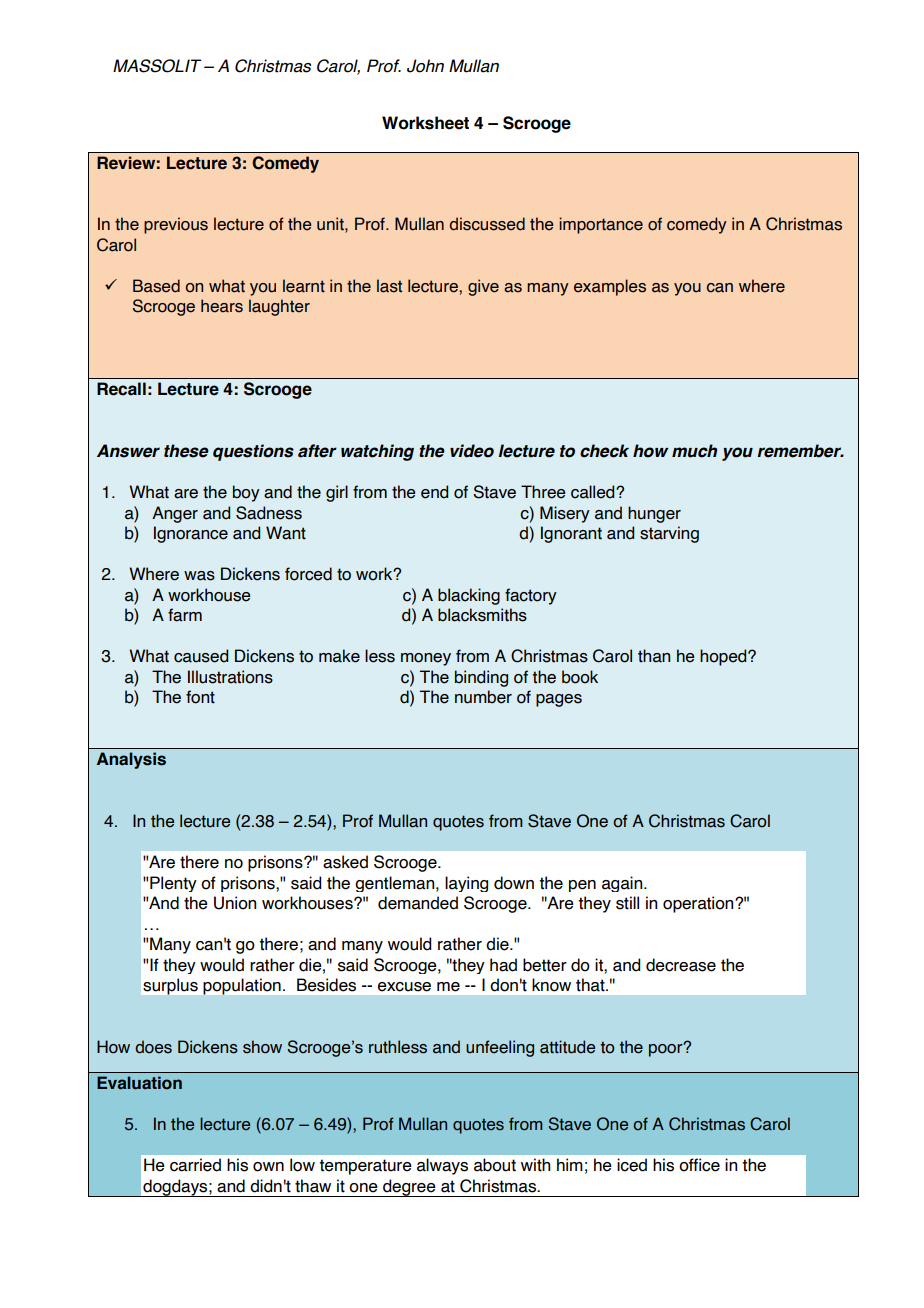  I want to click on previous, so click(176, 225).
